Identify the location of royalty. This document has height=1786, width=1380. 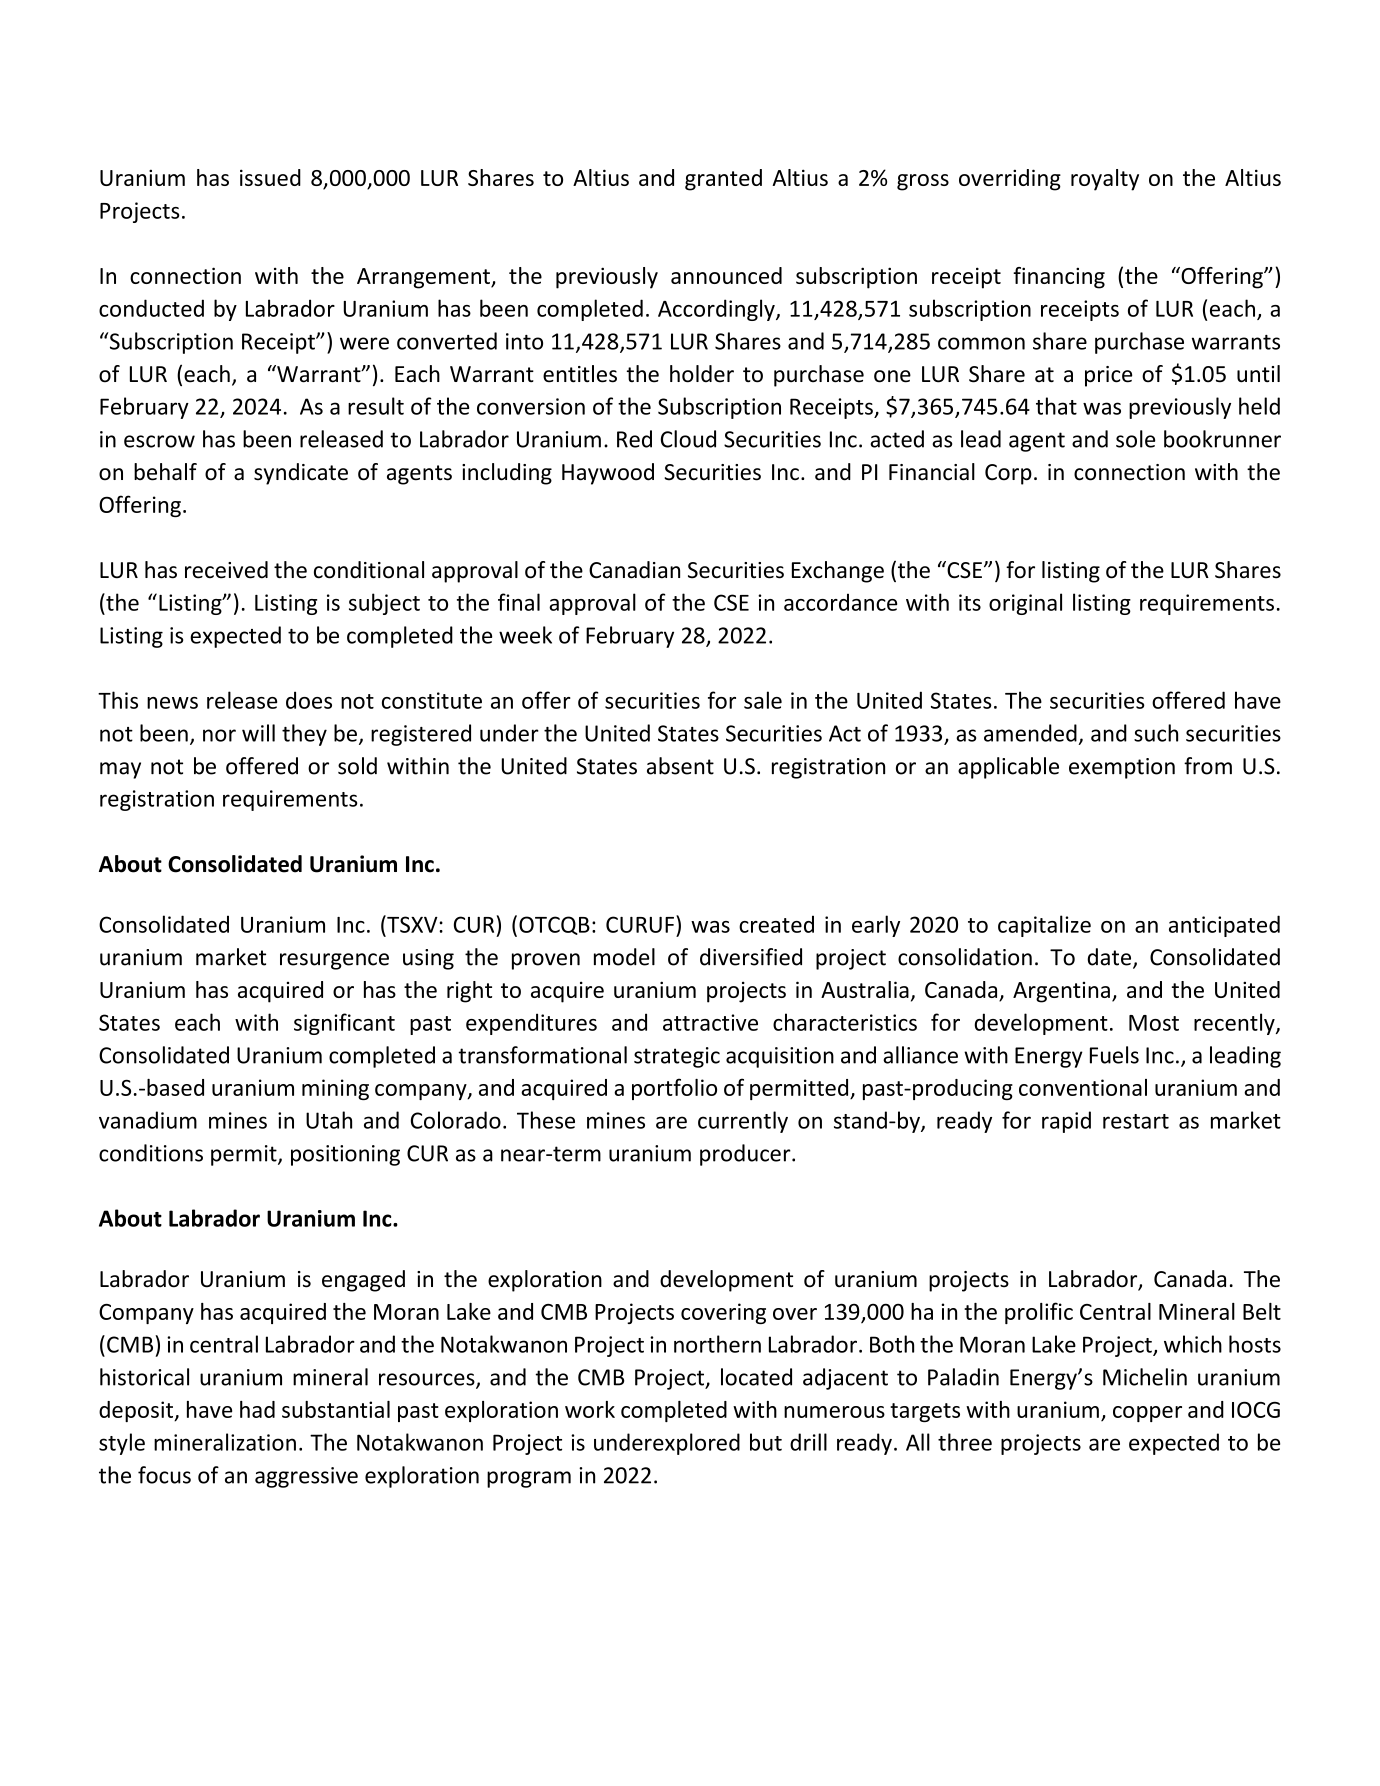
(1105, 180).
